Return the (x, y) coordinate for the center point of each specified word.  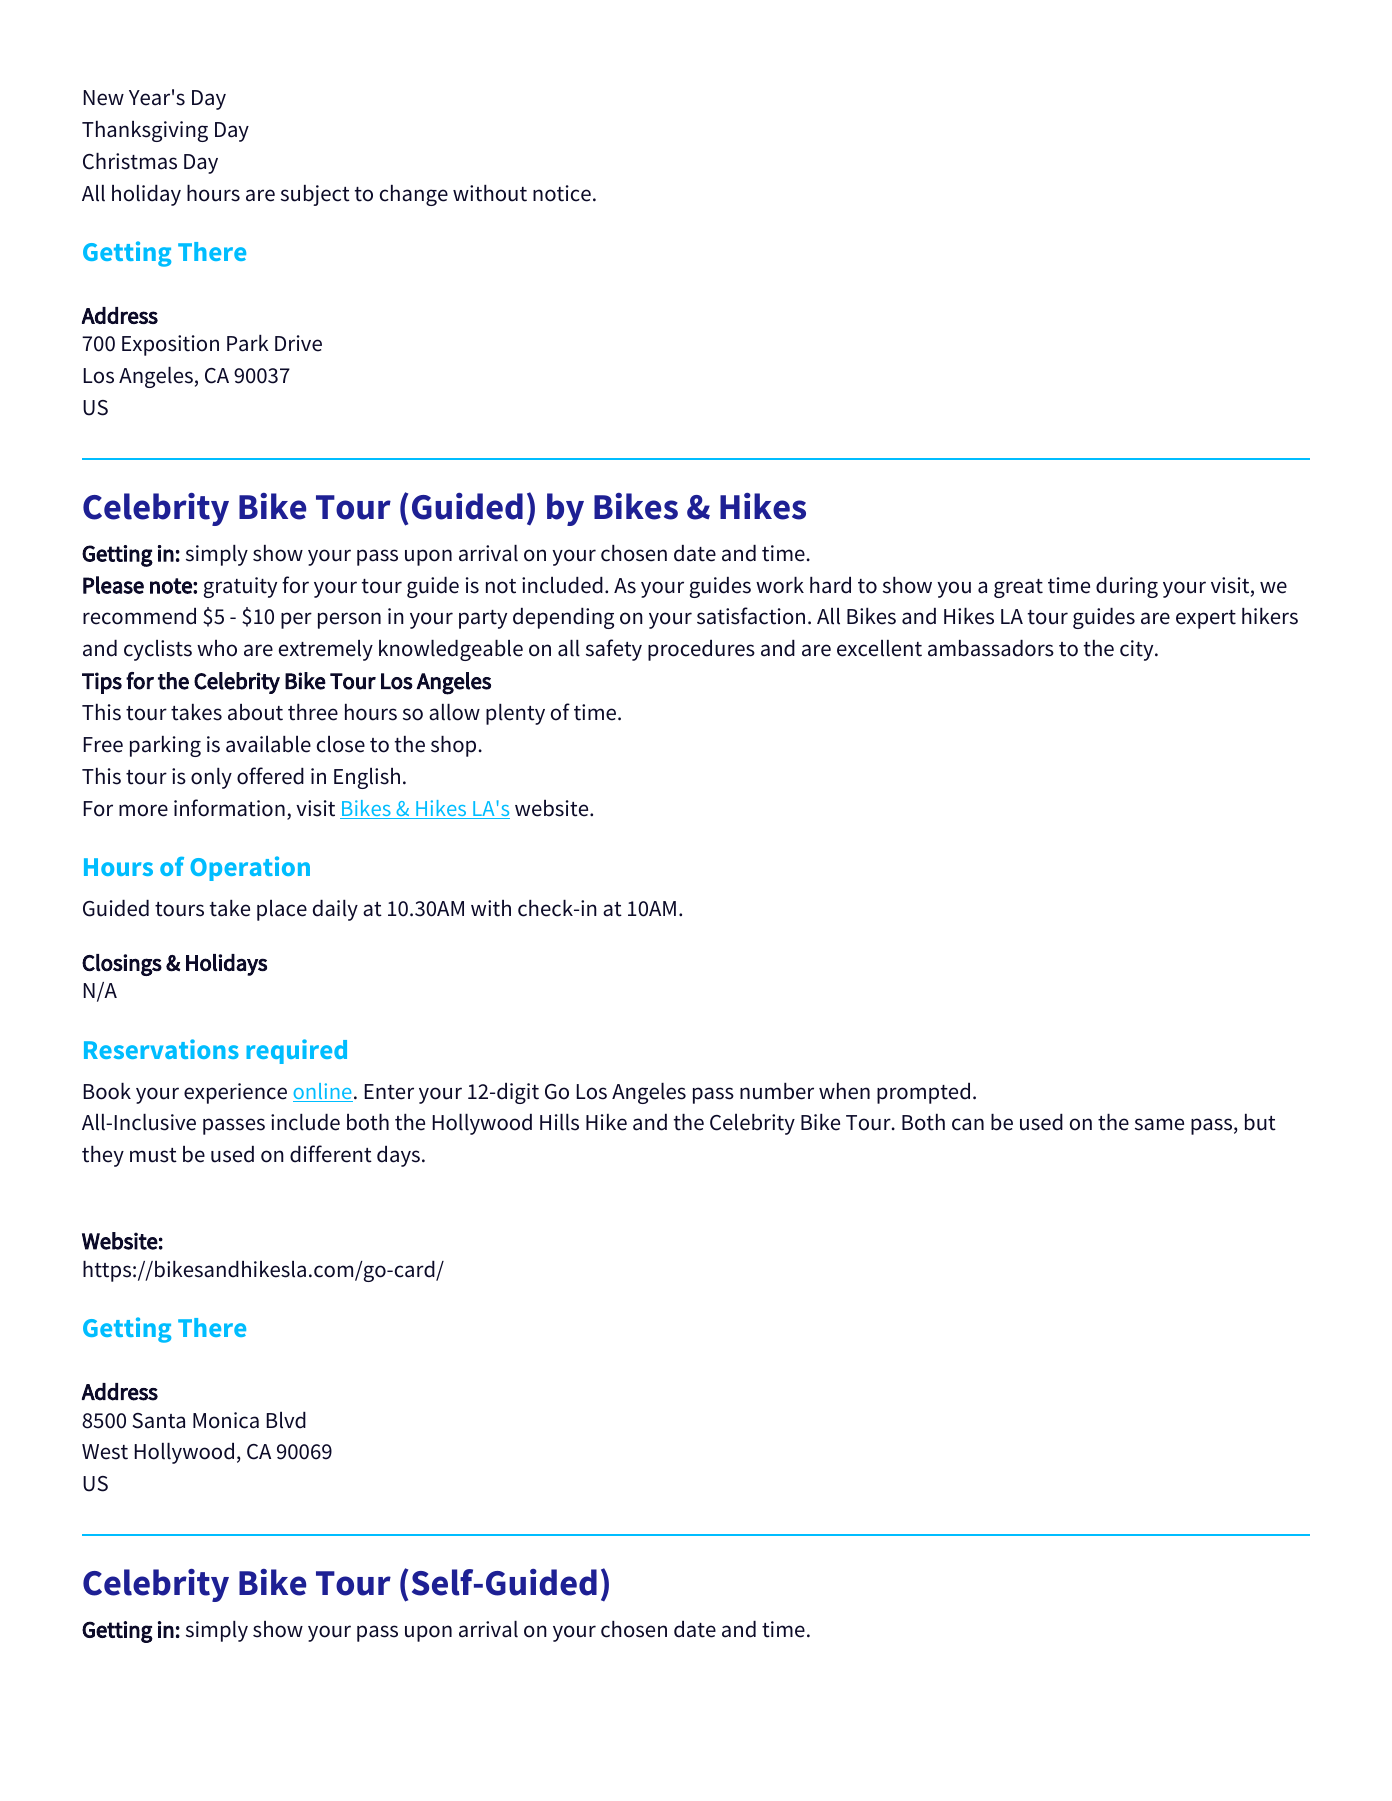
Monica (226, 1420)
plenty (515, 714)
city (1138, 650)
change (414, 195)
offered (270, 776)
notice (562, 193)
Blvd (286, 1420)
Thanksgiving (145, 131)
